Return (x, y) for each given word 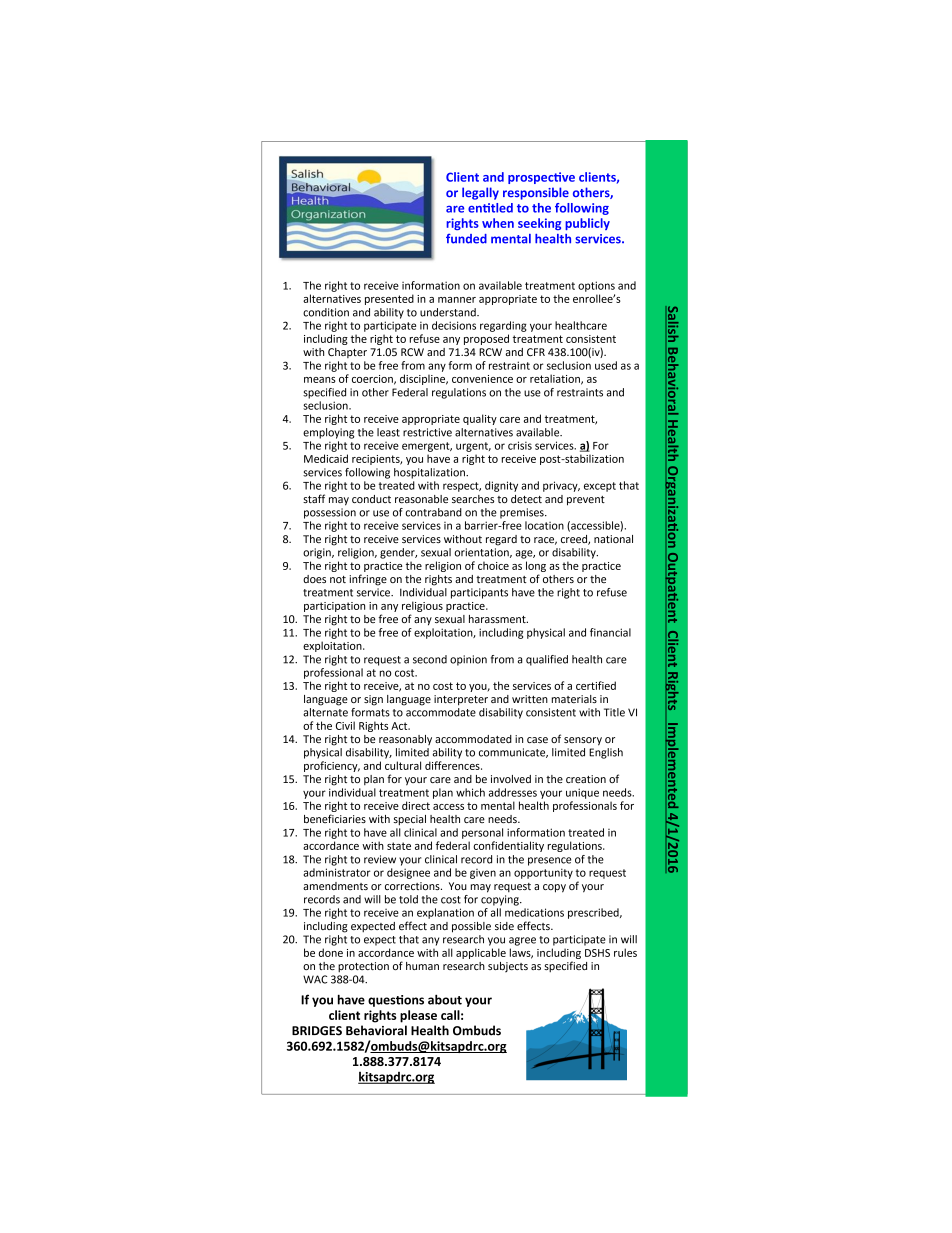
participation (334, 607)
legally (480, 193)
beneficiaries (335, 818)
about (445, 999)
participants (479, 593)
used (606, 365)
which (470, 792)
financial (610, 632)
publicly (587, 224)
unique (582, 793)
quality (480, 419)
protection (363, 967)
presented (389, 299)
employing (328, 433)
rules (625, 952)
